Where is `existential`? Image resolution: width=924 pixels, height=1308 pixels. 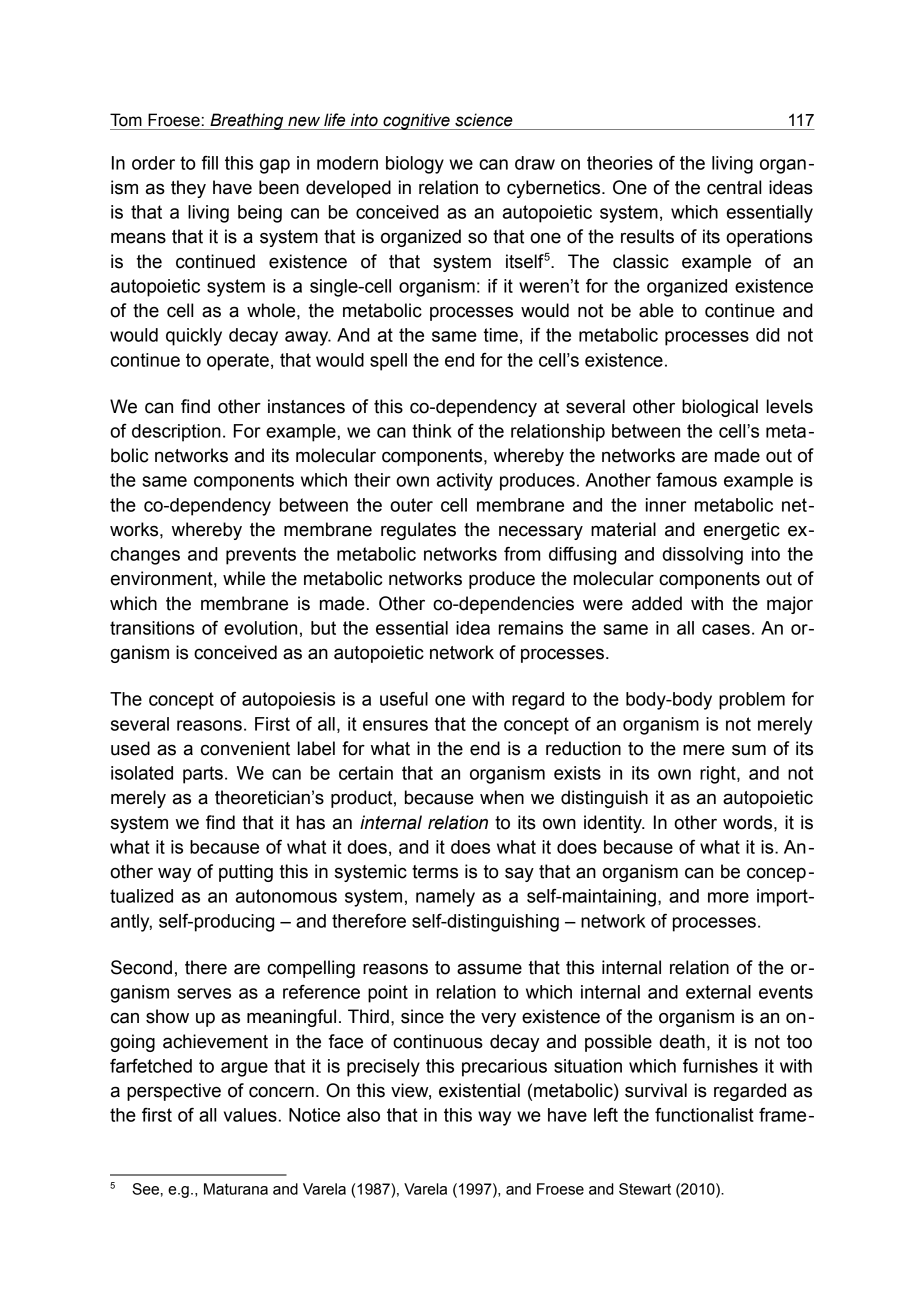 existential is located at coordinates (479, 1090).
